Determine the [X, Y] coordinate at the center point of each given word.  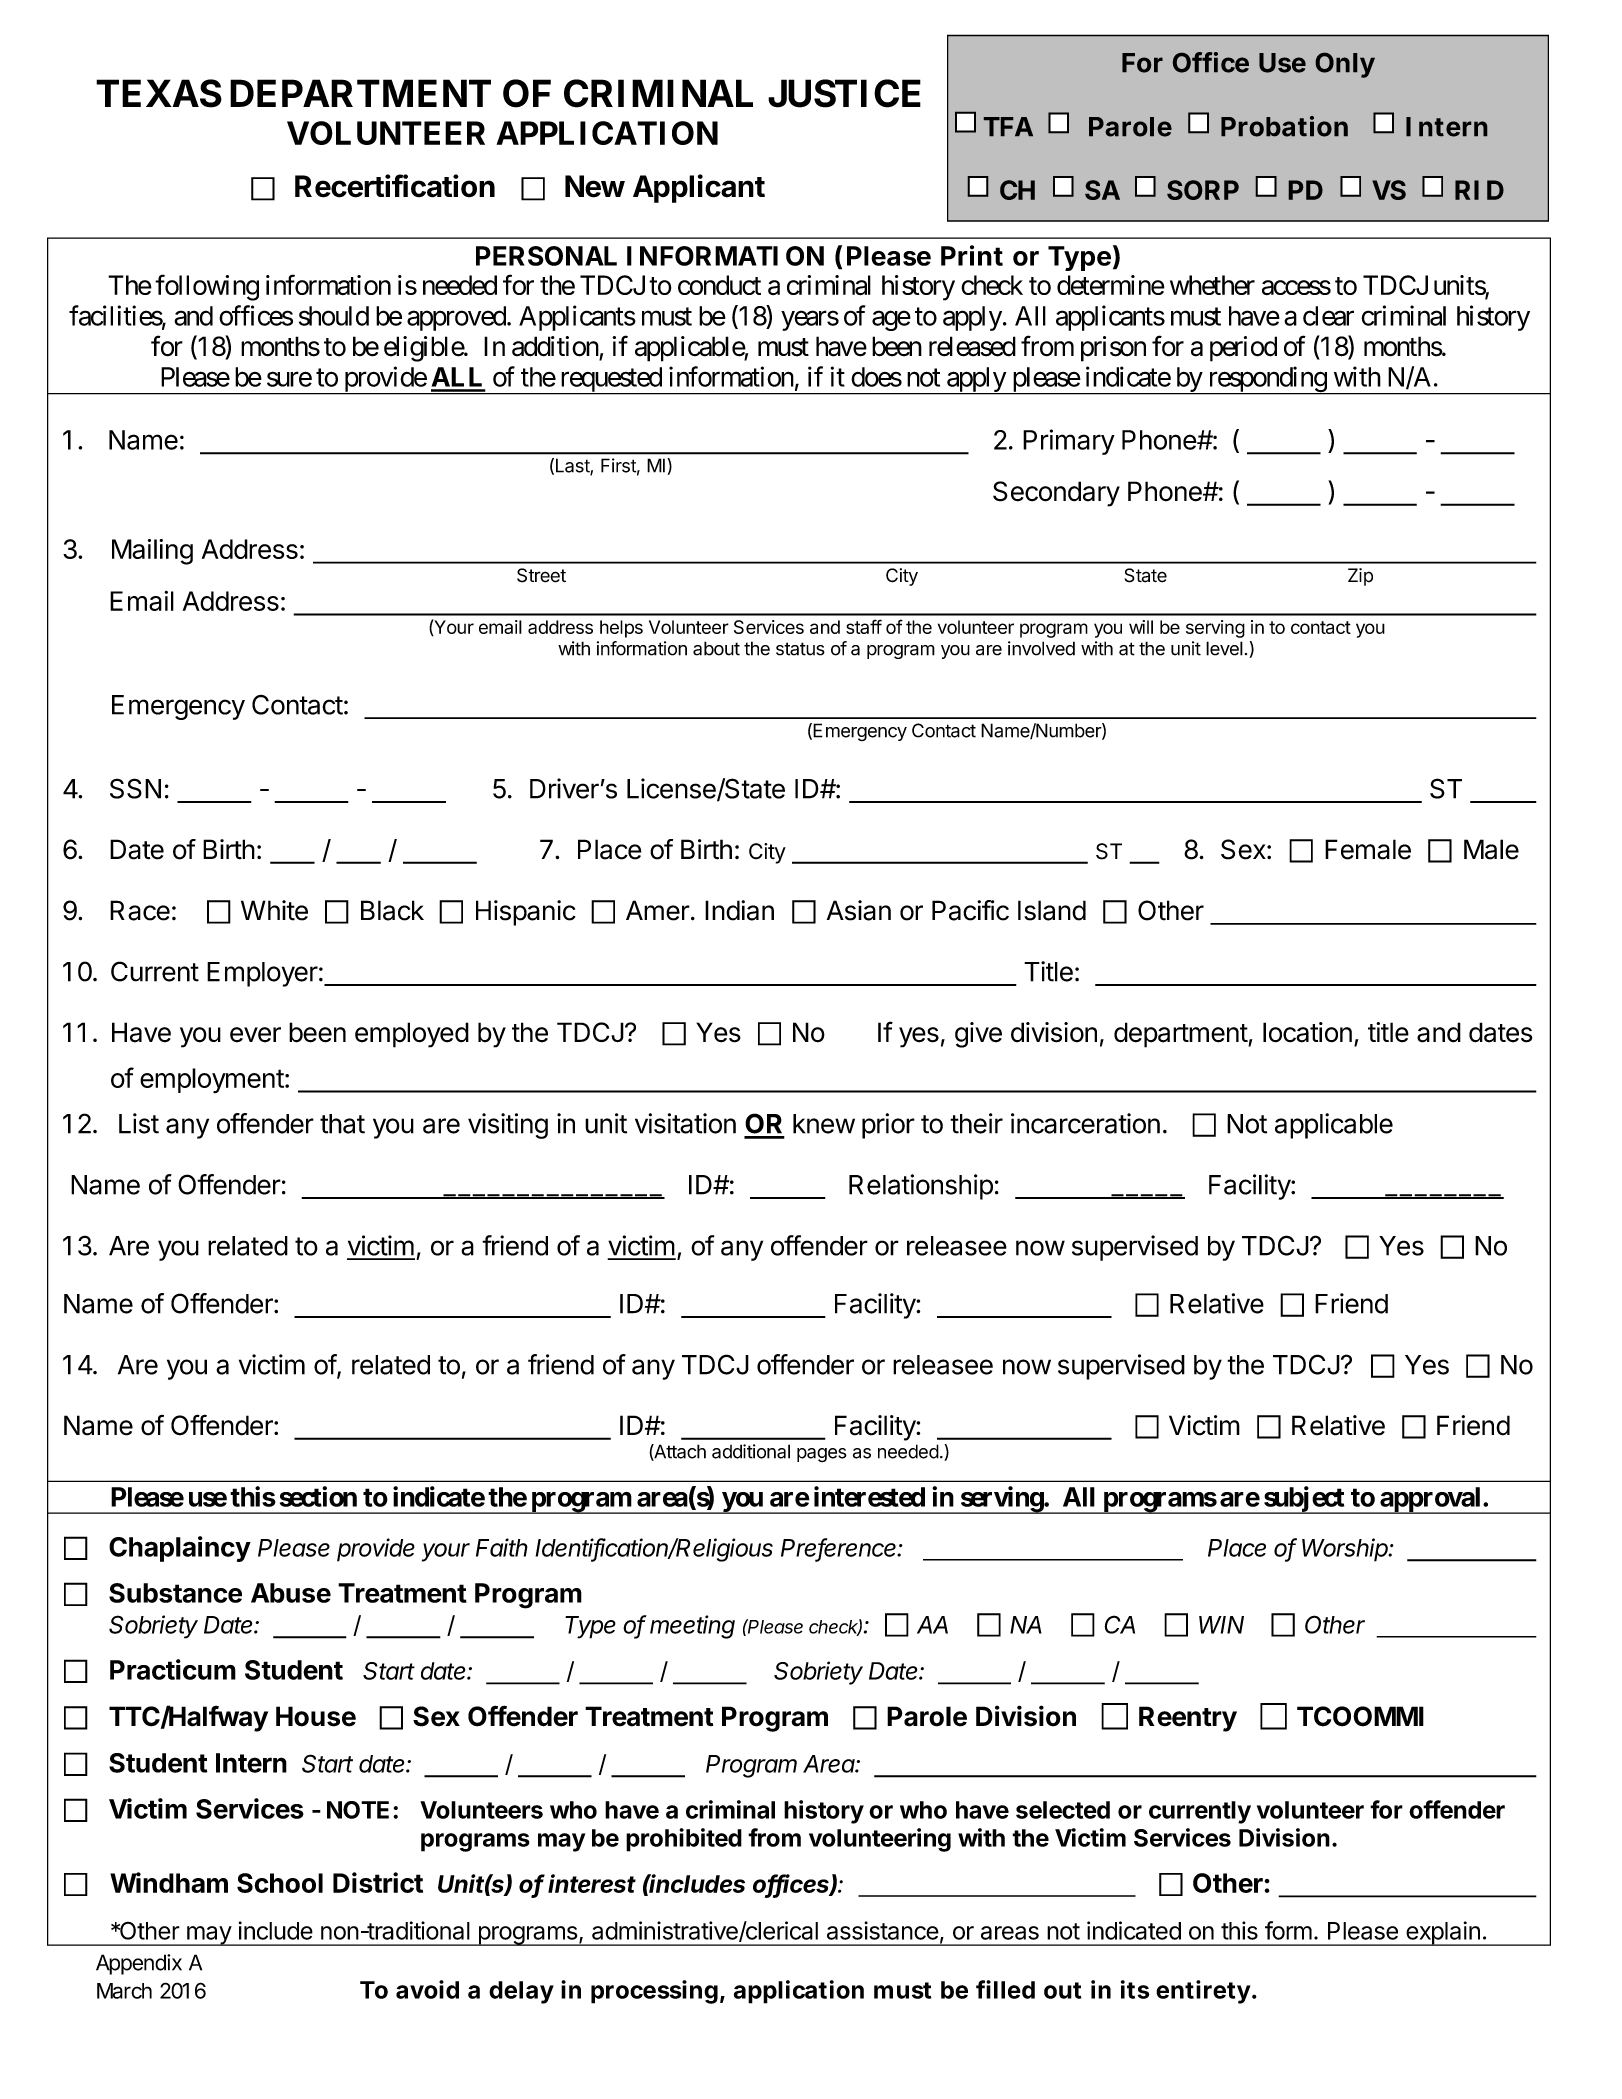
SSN [135, 788]
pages [822, 1455]
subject [1303, 1500]
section [318, 1496]
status [800, 649]
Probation [1284, 126]
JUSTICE [844, 93]
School [280, 1883]
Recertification [395, 186]
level [1224, 648]
